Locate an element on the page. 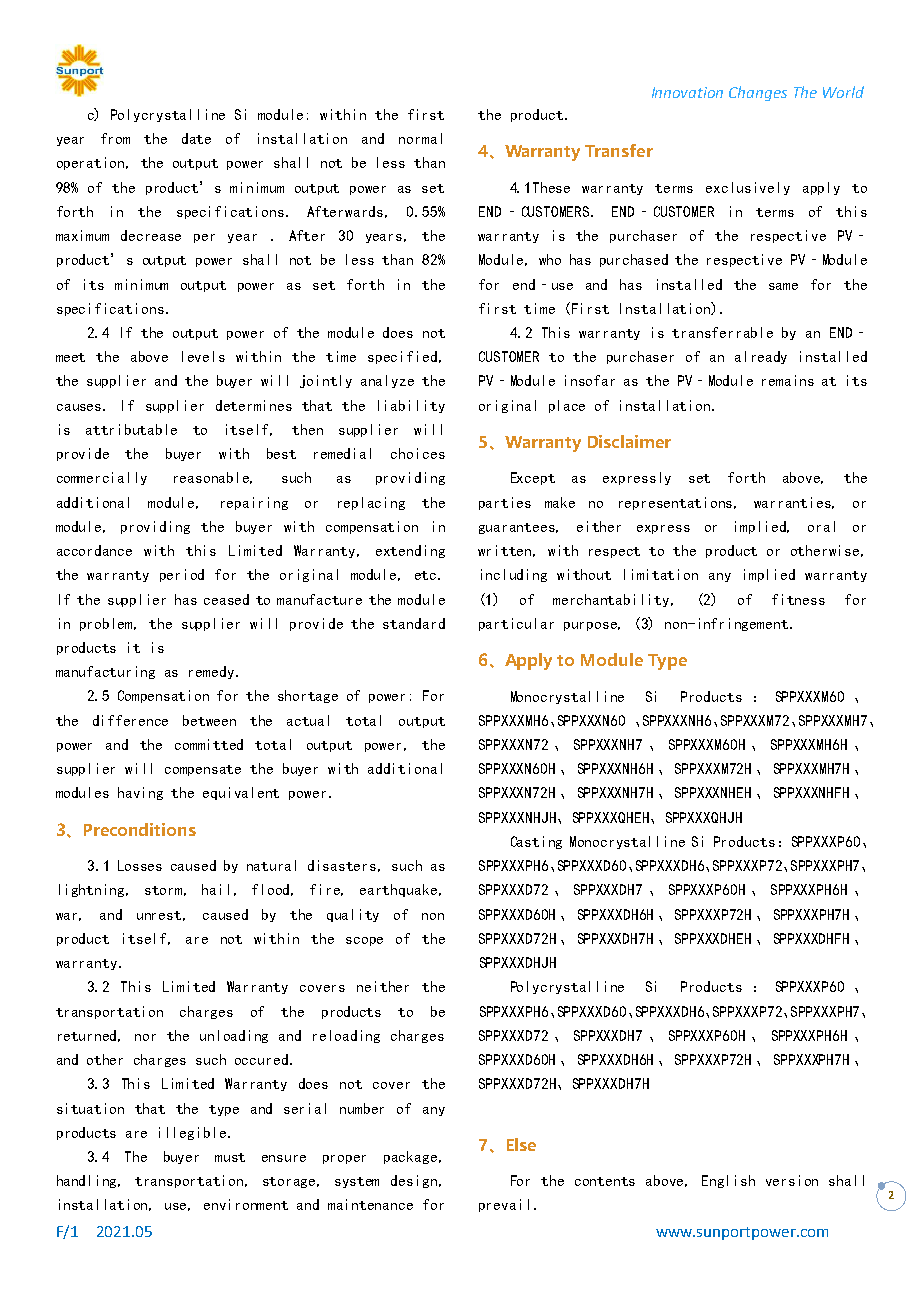  English is located at coordinates (728, 1181).
